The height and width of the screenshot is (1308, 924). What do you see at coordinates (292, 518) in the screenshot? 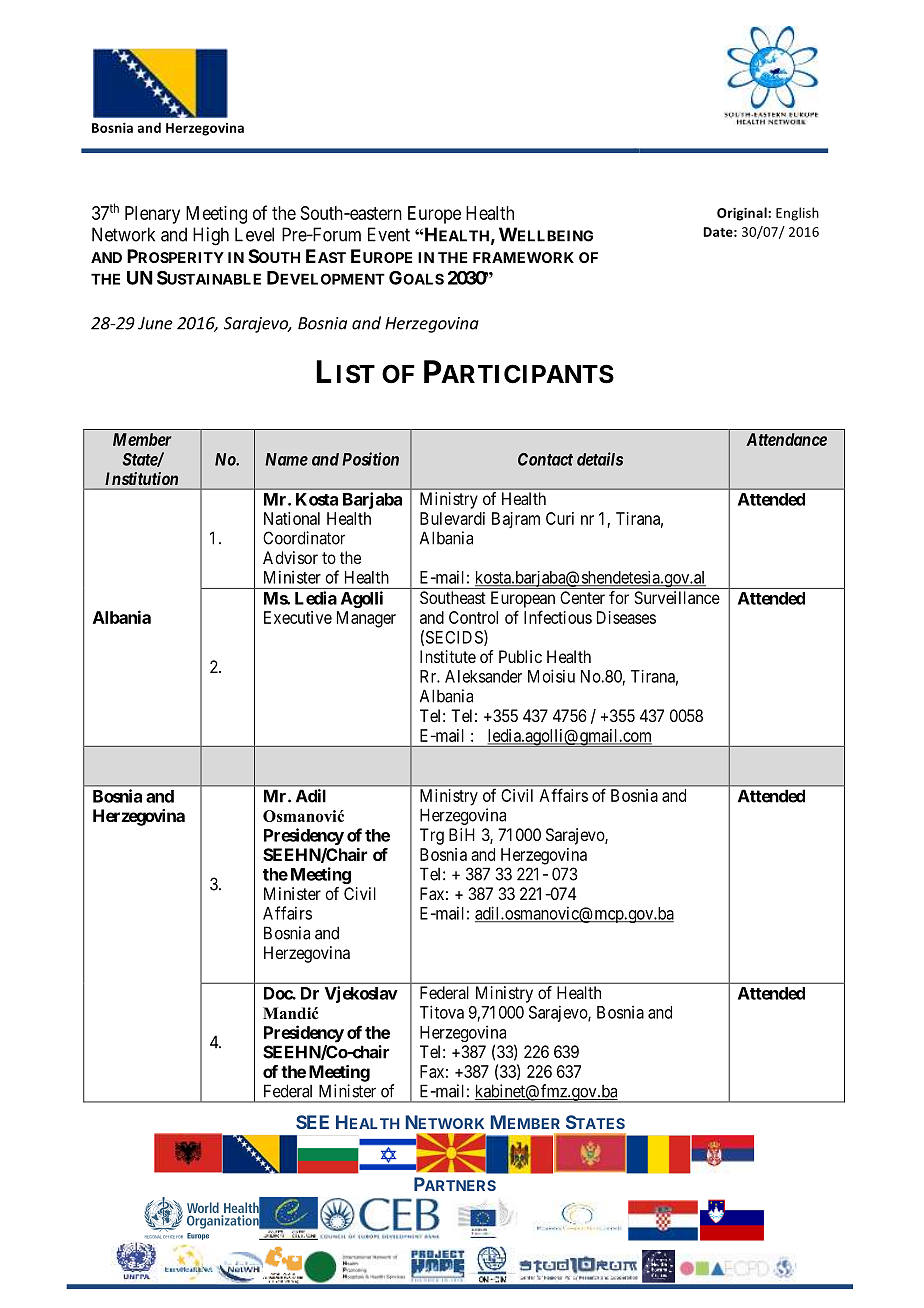
I see `National` at bounding box center [292, 518].
